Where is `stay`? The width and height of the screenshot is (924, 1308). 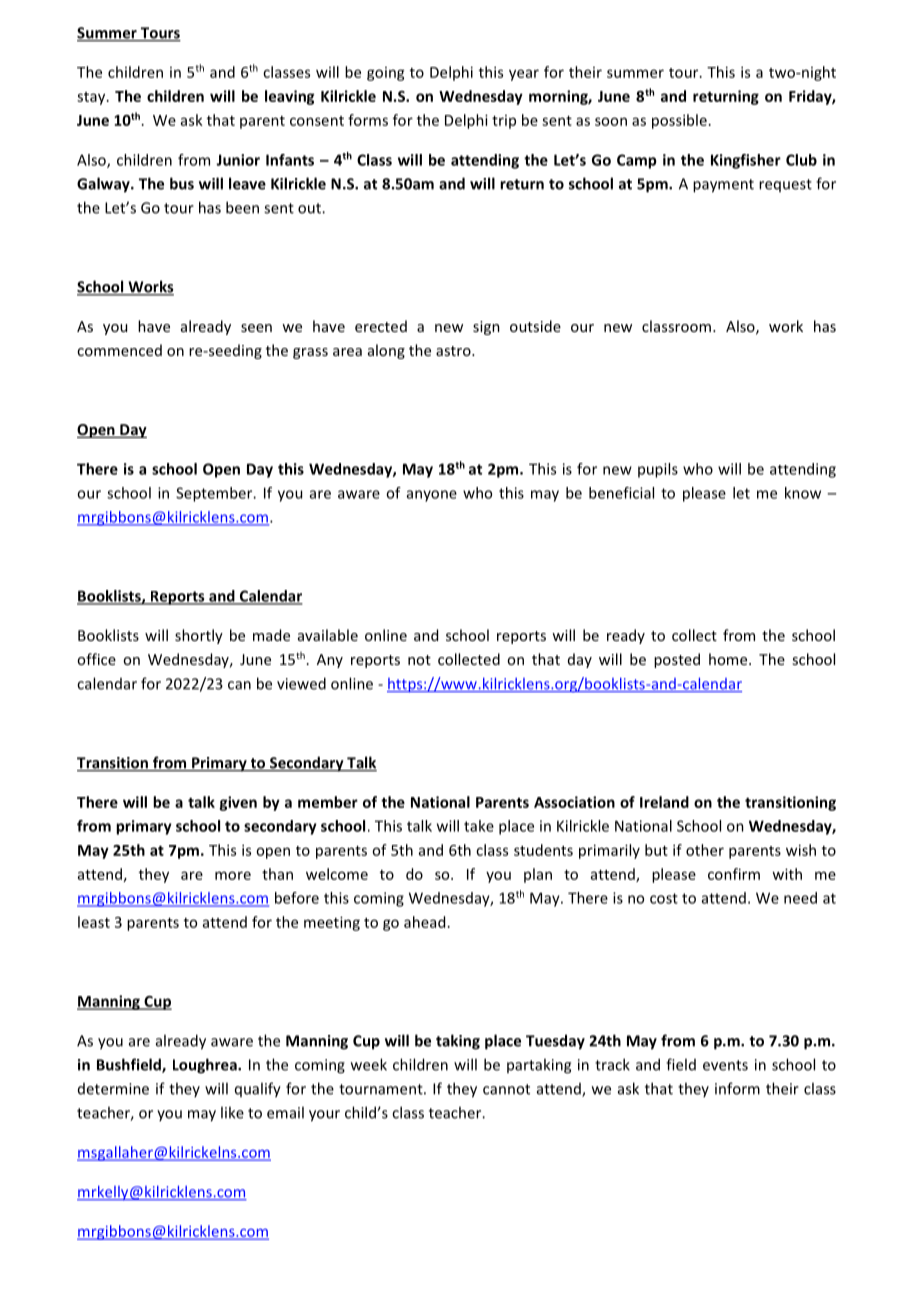 stay is located at coordinates (92, 98).
